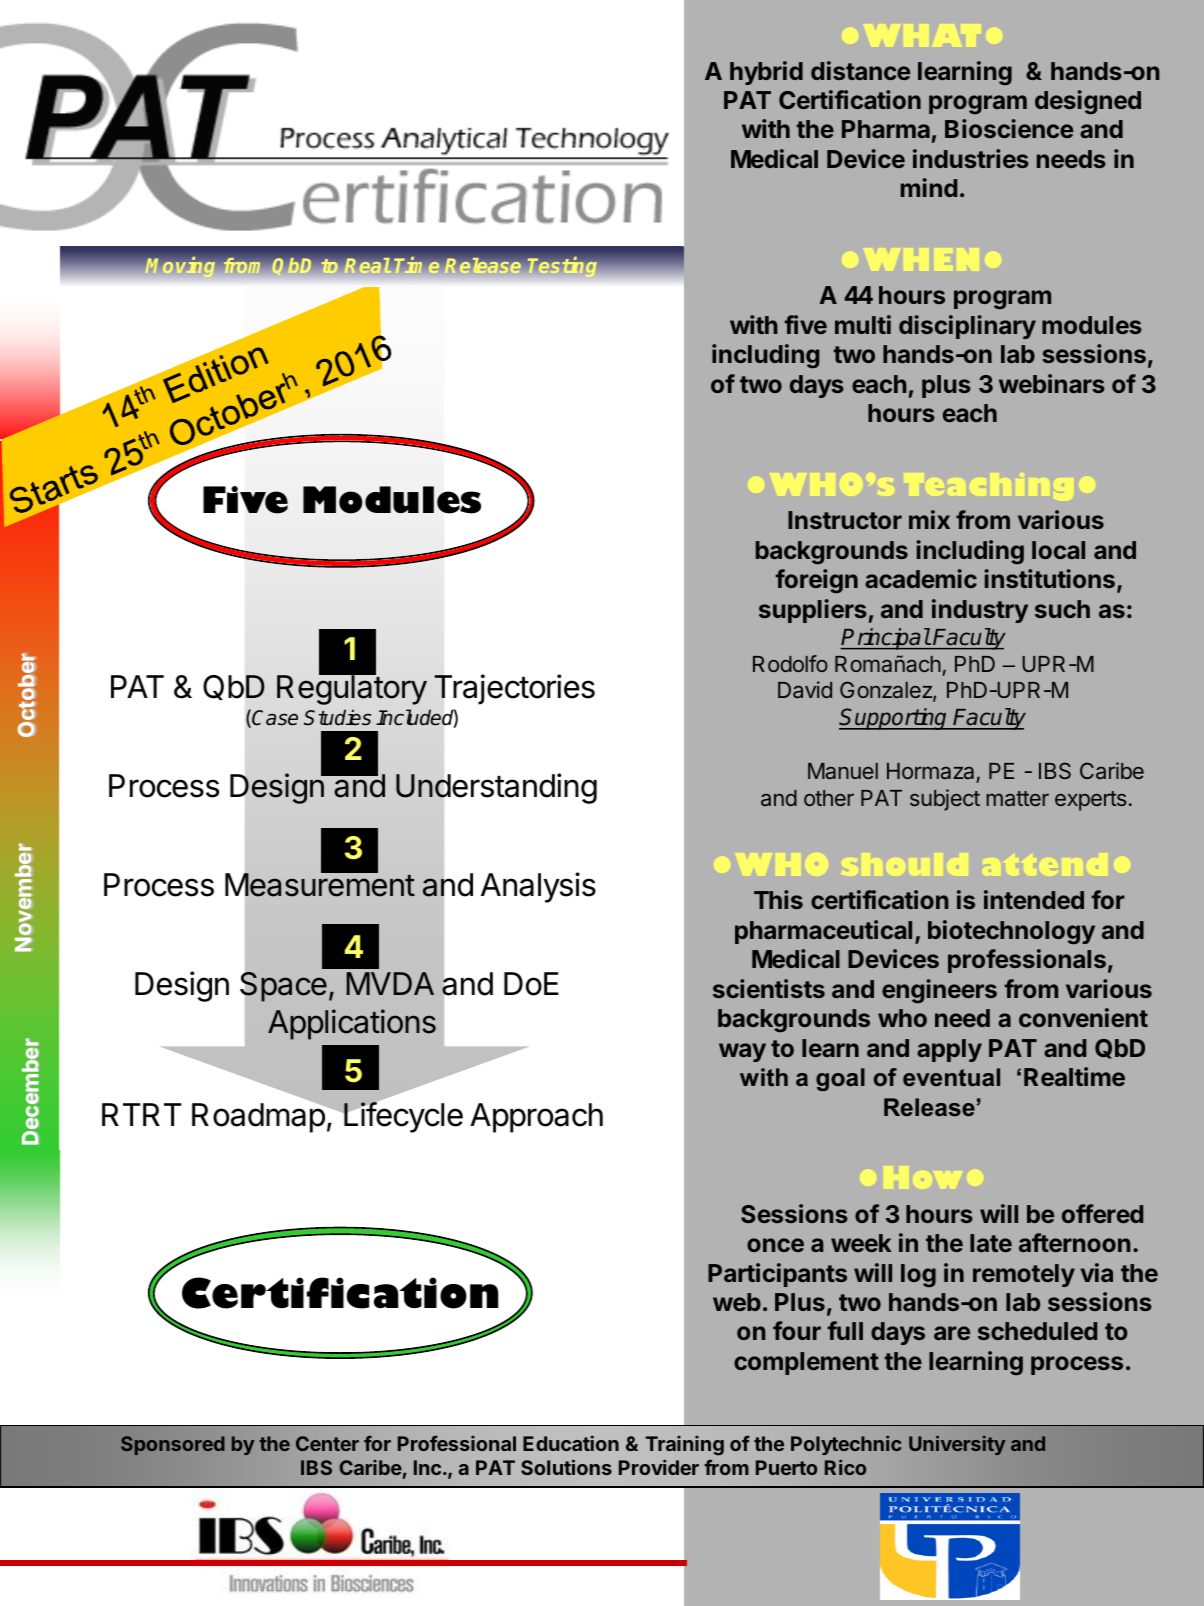  I want to click on engineers, so click(939, 991).
